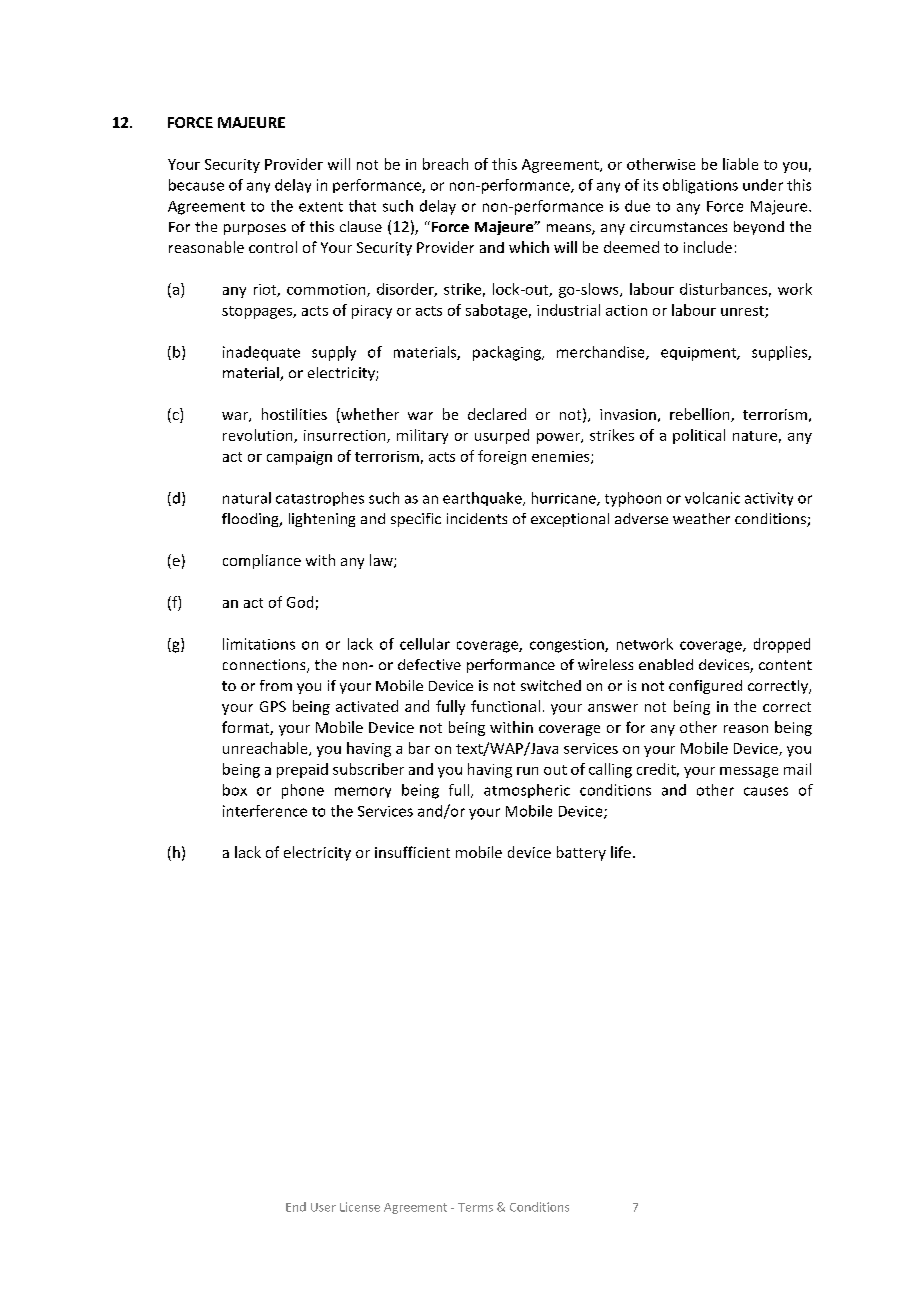 Image resolution: width=924 pixels, height=1308 pixels. What do you see at coordinates (251, 520) in the screenshot?
I see `flooding` at bounding box center [251, 520].
